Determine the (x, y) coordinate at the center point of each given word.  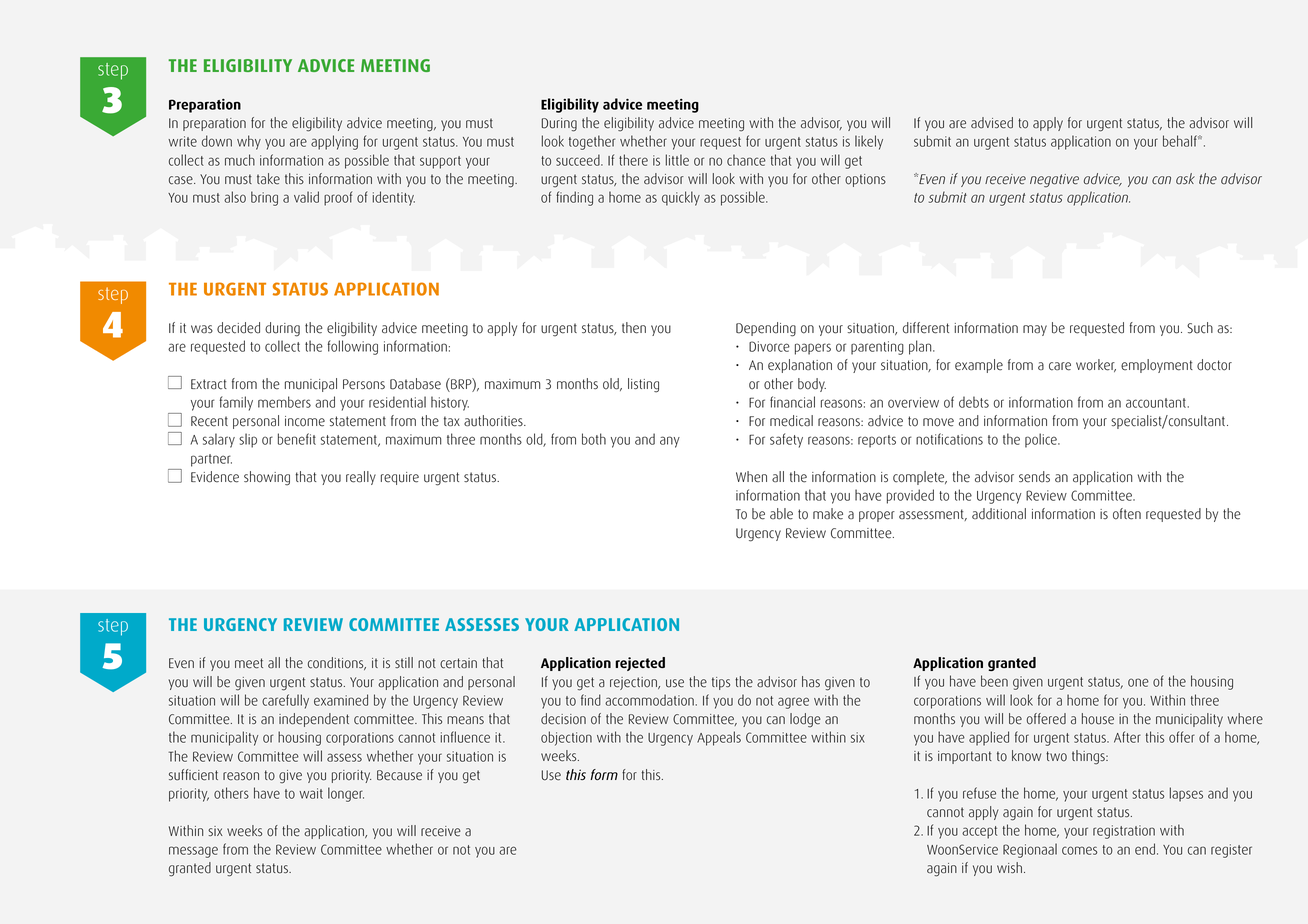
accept (979, 832)
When (751, 477)
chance (746, 160)
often (1127, 514)
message (193, 852)
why (249, 142)
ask (1185, 179)
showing (267, 478)
